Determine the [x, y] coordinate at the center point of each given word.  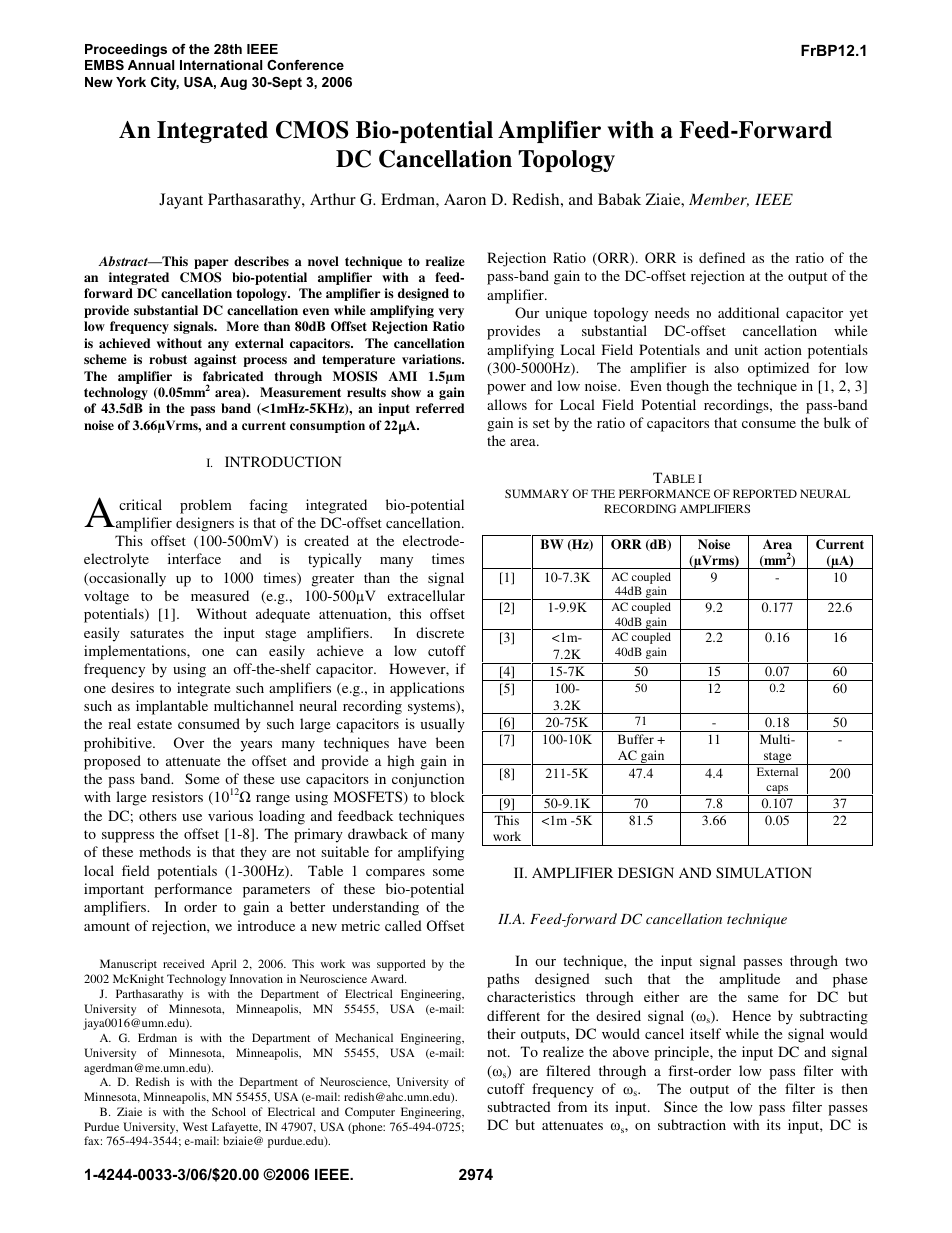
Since [680, 1106]
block [447, 796]
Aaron [465, 199]
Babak [619, 199]
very [451, 313]
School [229, 1111]
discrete [440, 632]
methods [165, 851]
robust [168, 359]
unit [746, 349]
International [221, 65]
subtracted [519, 1106]
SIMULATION [764, 872]
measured [220, 595]
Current [840, 544]
